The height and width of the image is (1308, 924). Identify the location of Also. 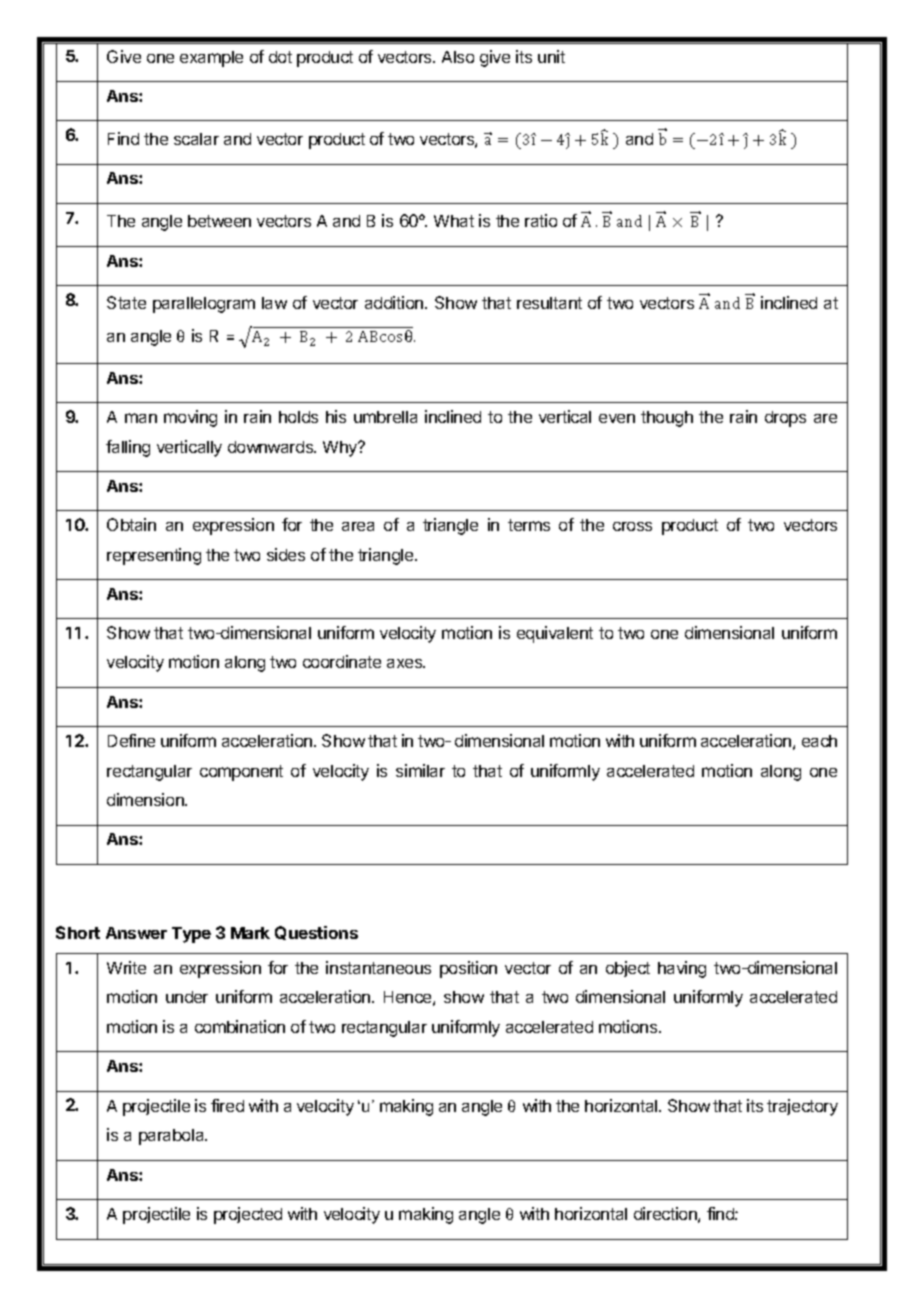
(458, 57).
